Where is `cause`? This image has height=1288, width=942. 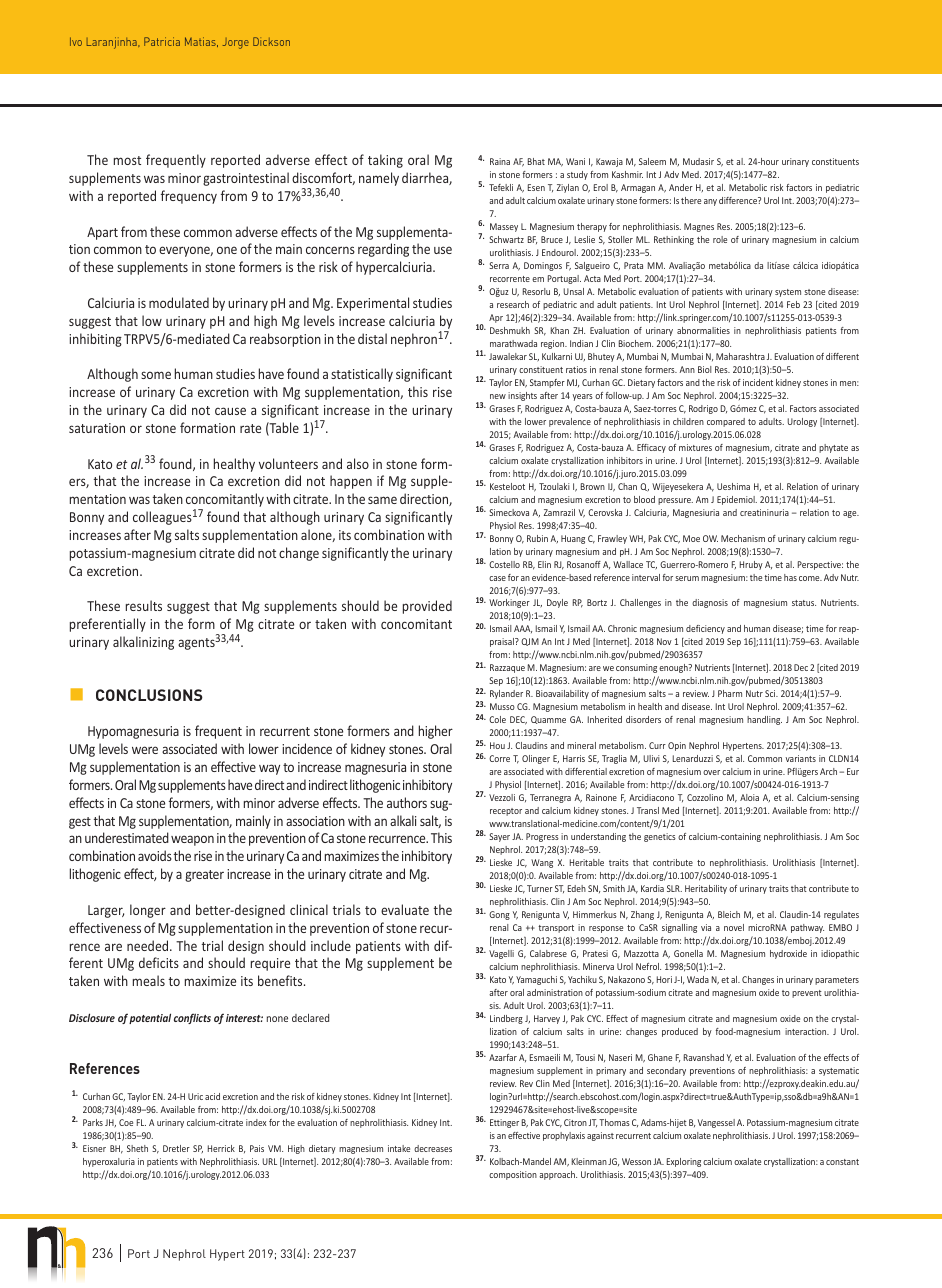
cause is located at coordinates (230, 411).
